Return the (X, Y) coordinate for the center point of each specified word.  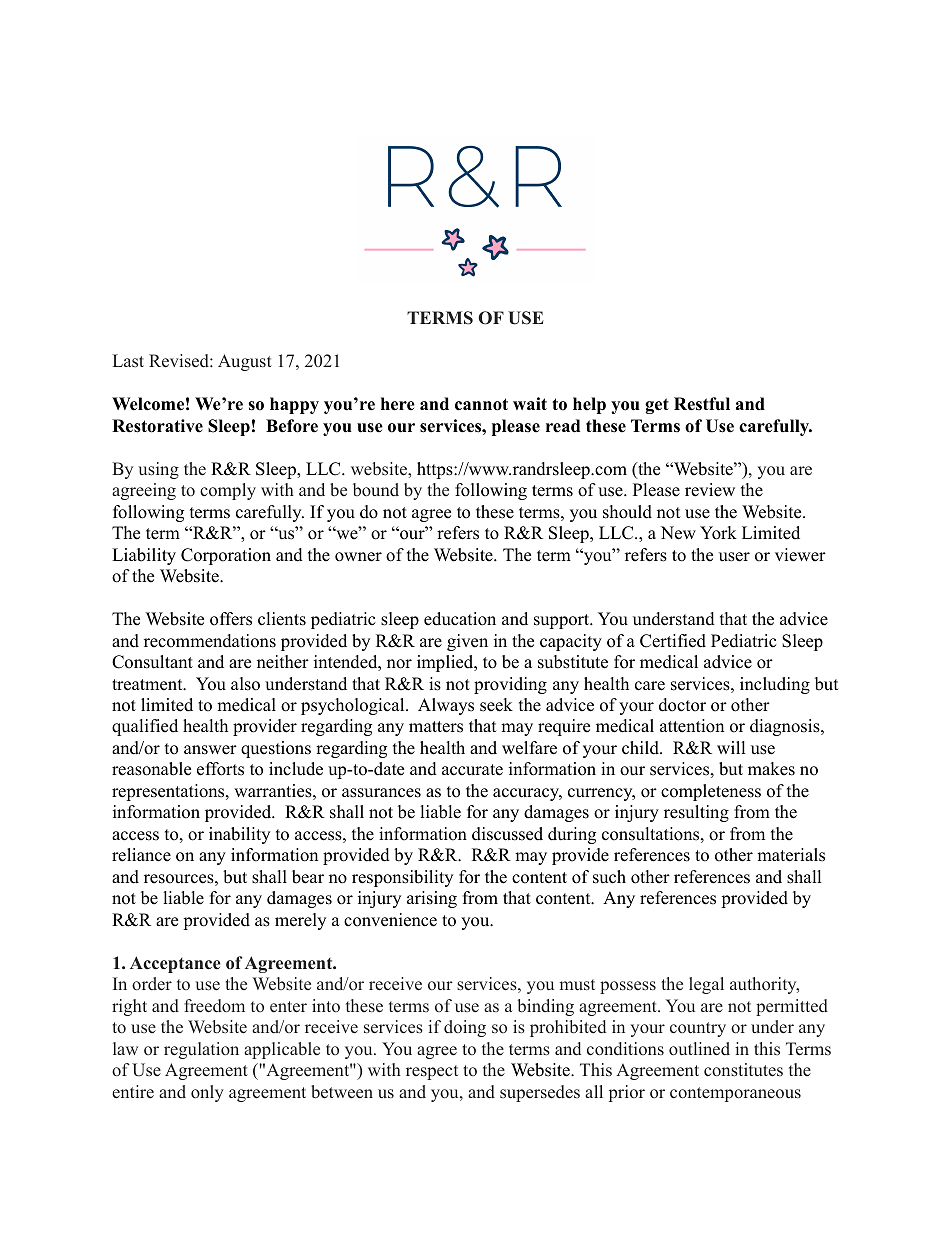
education (460, 619)
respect (432, 1072)
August (245, 362)
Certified (673, 641)
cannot (481, 404)
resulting (696, 813)
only (207, 1093)
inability (239, 835)
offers (231, 619)
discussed (507, 834)
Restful (702, 404)
